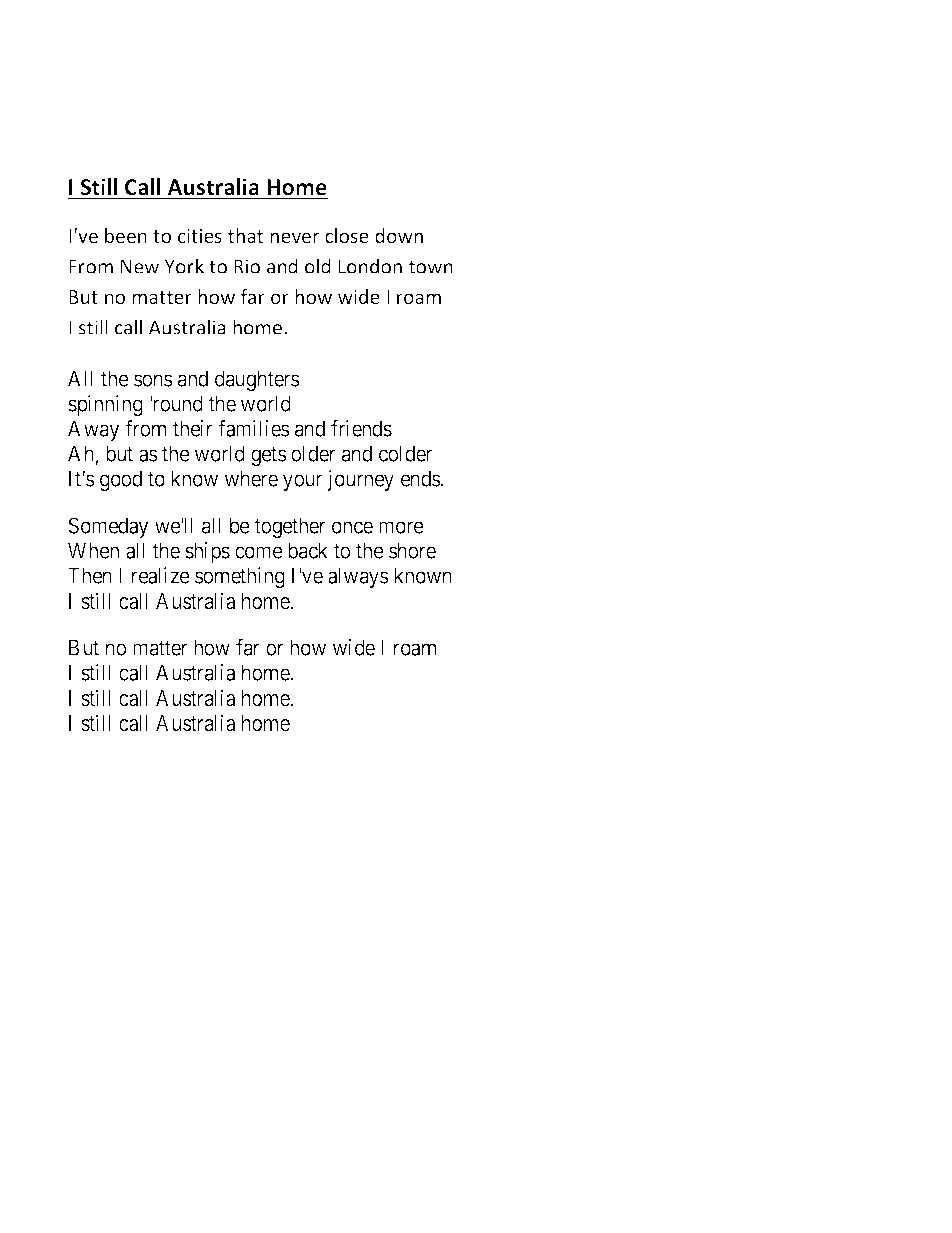 Image resolution: width=952 pixels, height=1233 pixels. Describe the element at coordinates (121, 480) in the image. I see `good` at that location.
